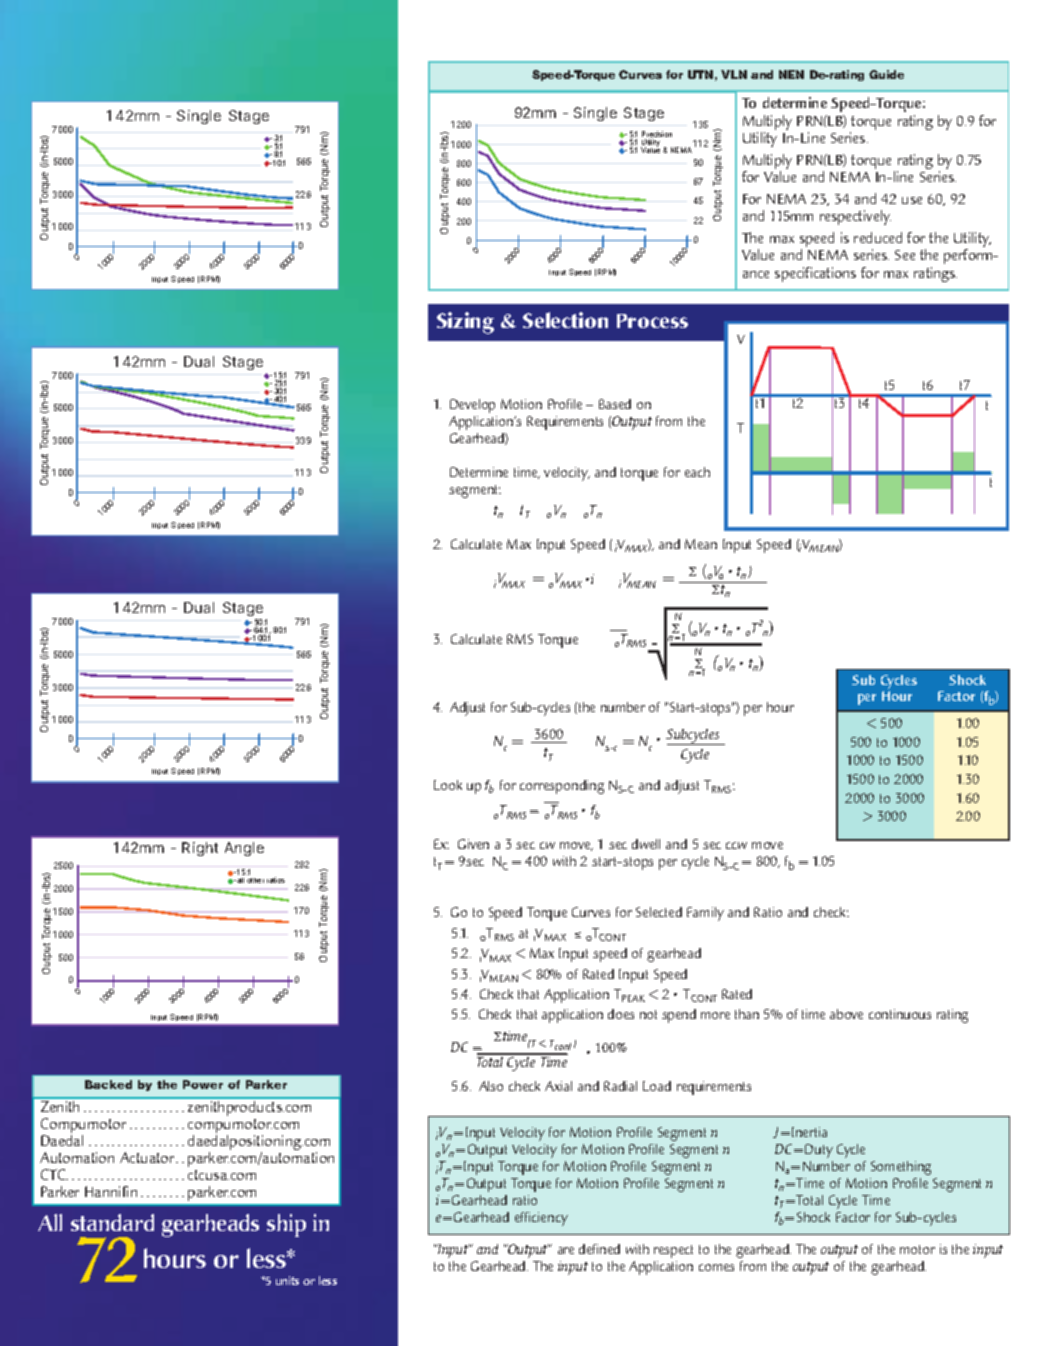 Image resolution: width=1040 pixels, height=1346 pixels. Describe the element at coordinates (286, 1225) in the screenshot. I see `ship` at that location.
